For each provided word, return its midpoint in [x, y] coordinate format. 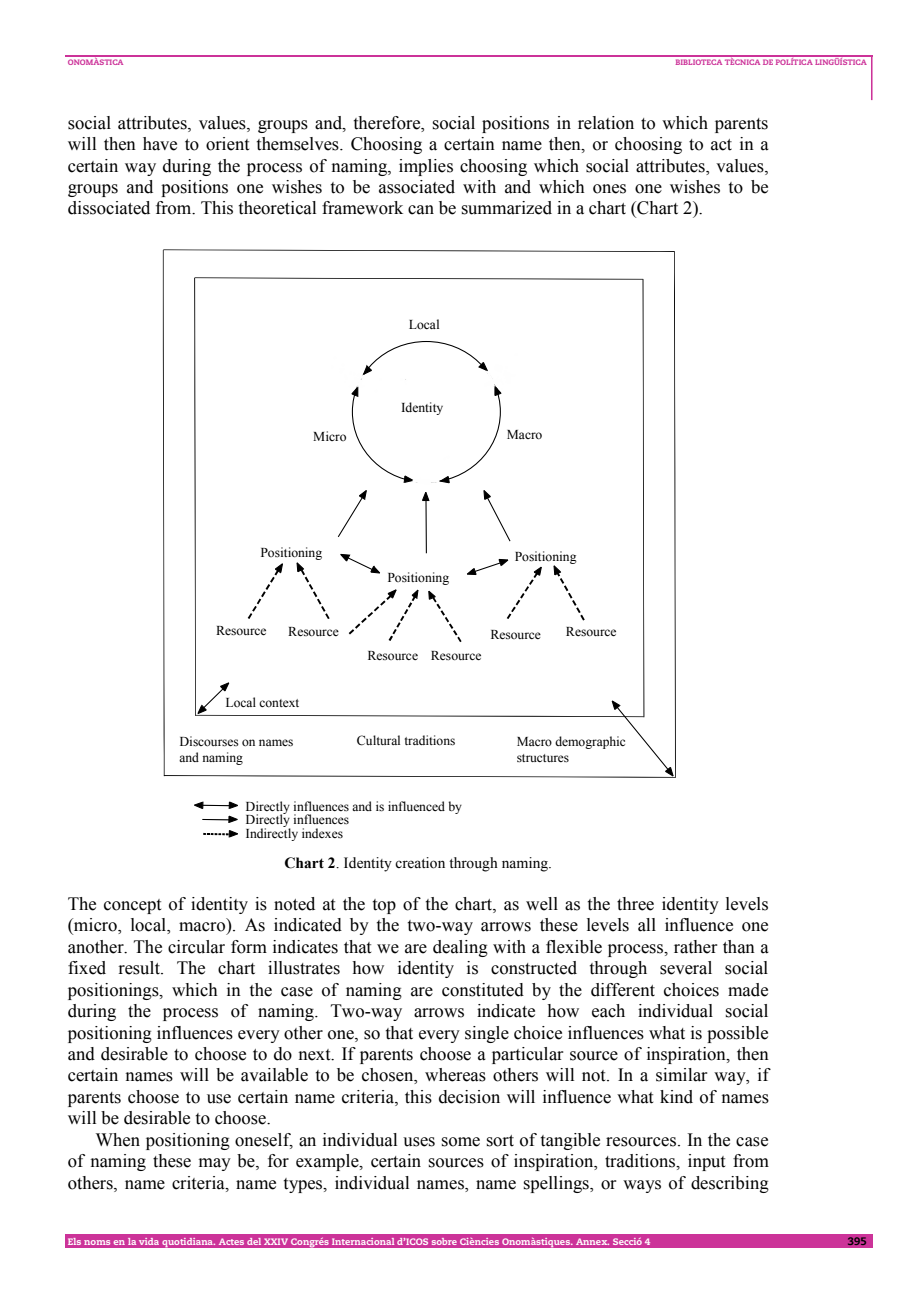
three [635, 904]
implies [426, 167]
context [279, 703]
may [215, 1164]
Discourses [209, 741]
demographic [590, 742]
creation [420, 863]
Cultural [378, 740]
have [160, 144]
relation [606, 123]
